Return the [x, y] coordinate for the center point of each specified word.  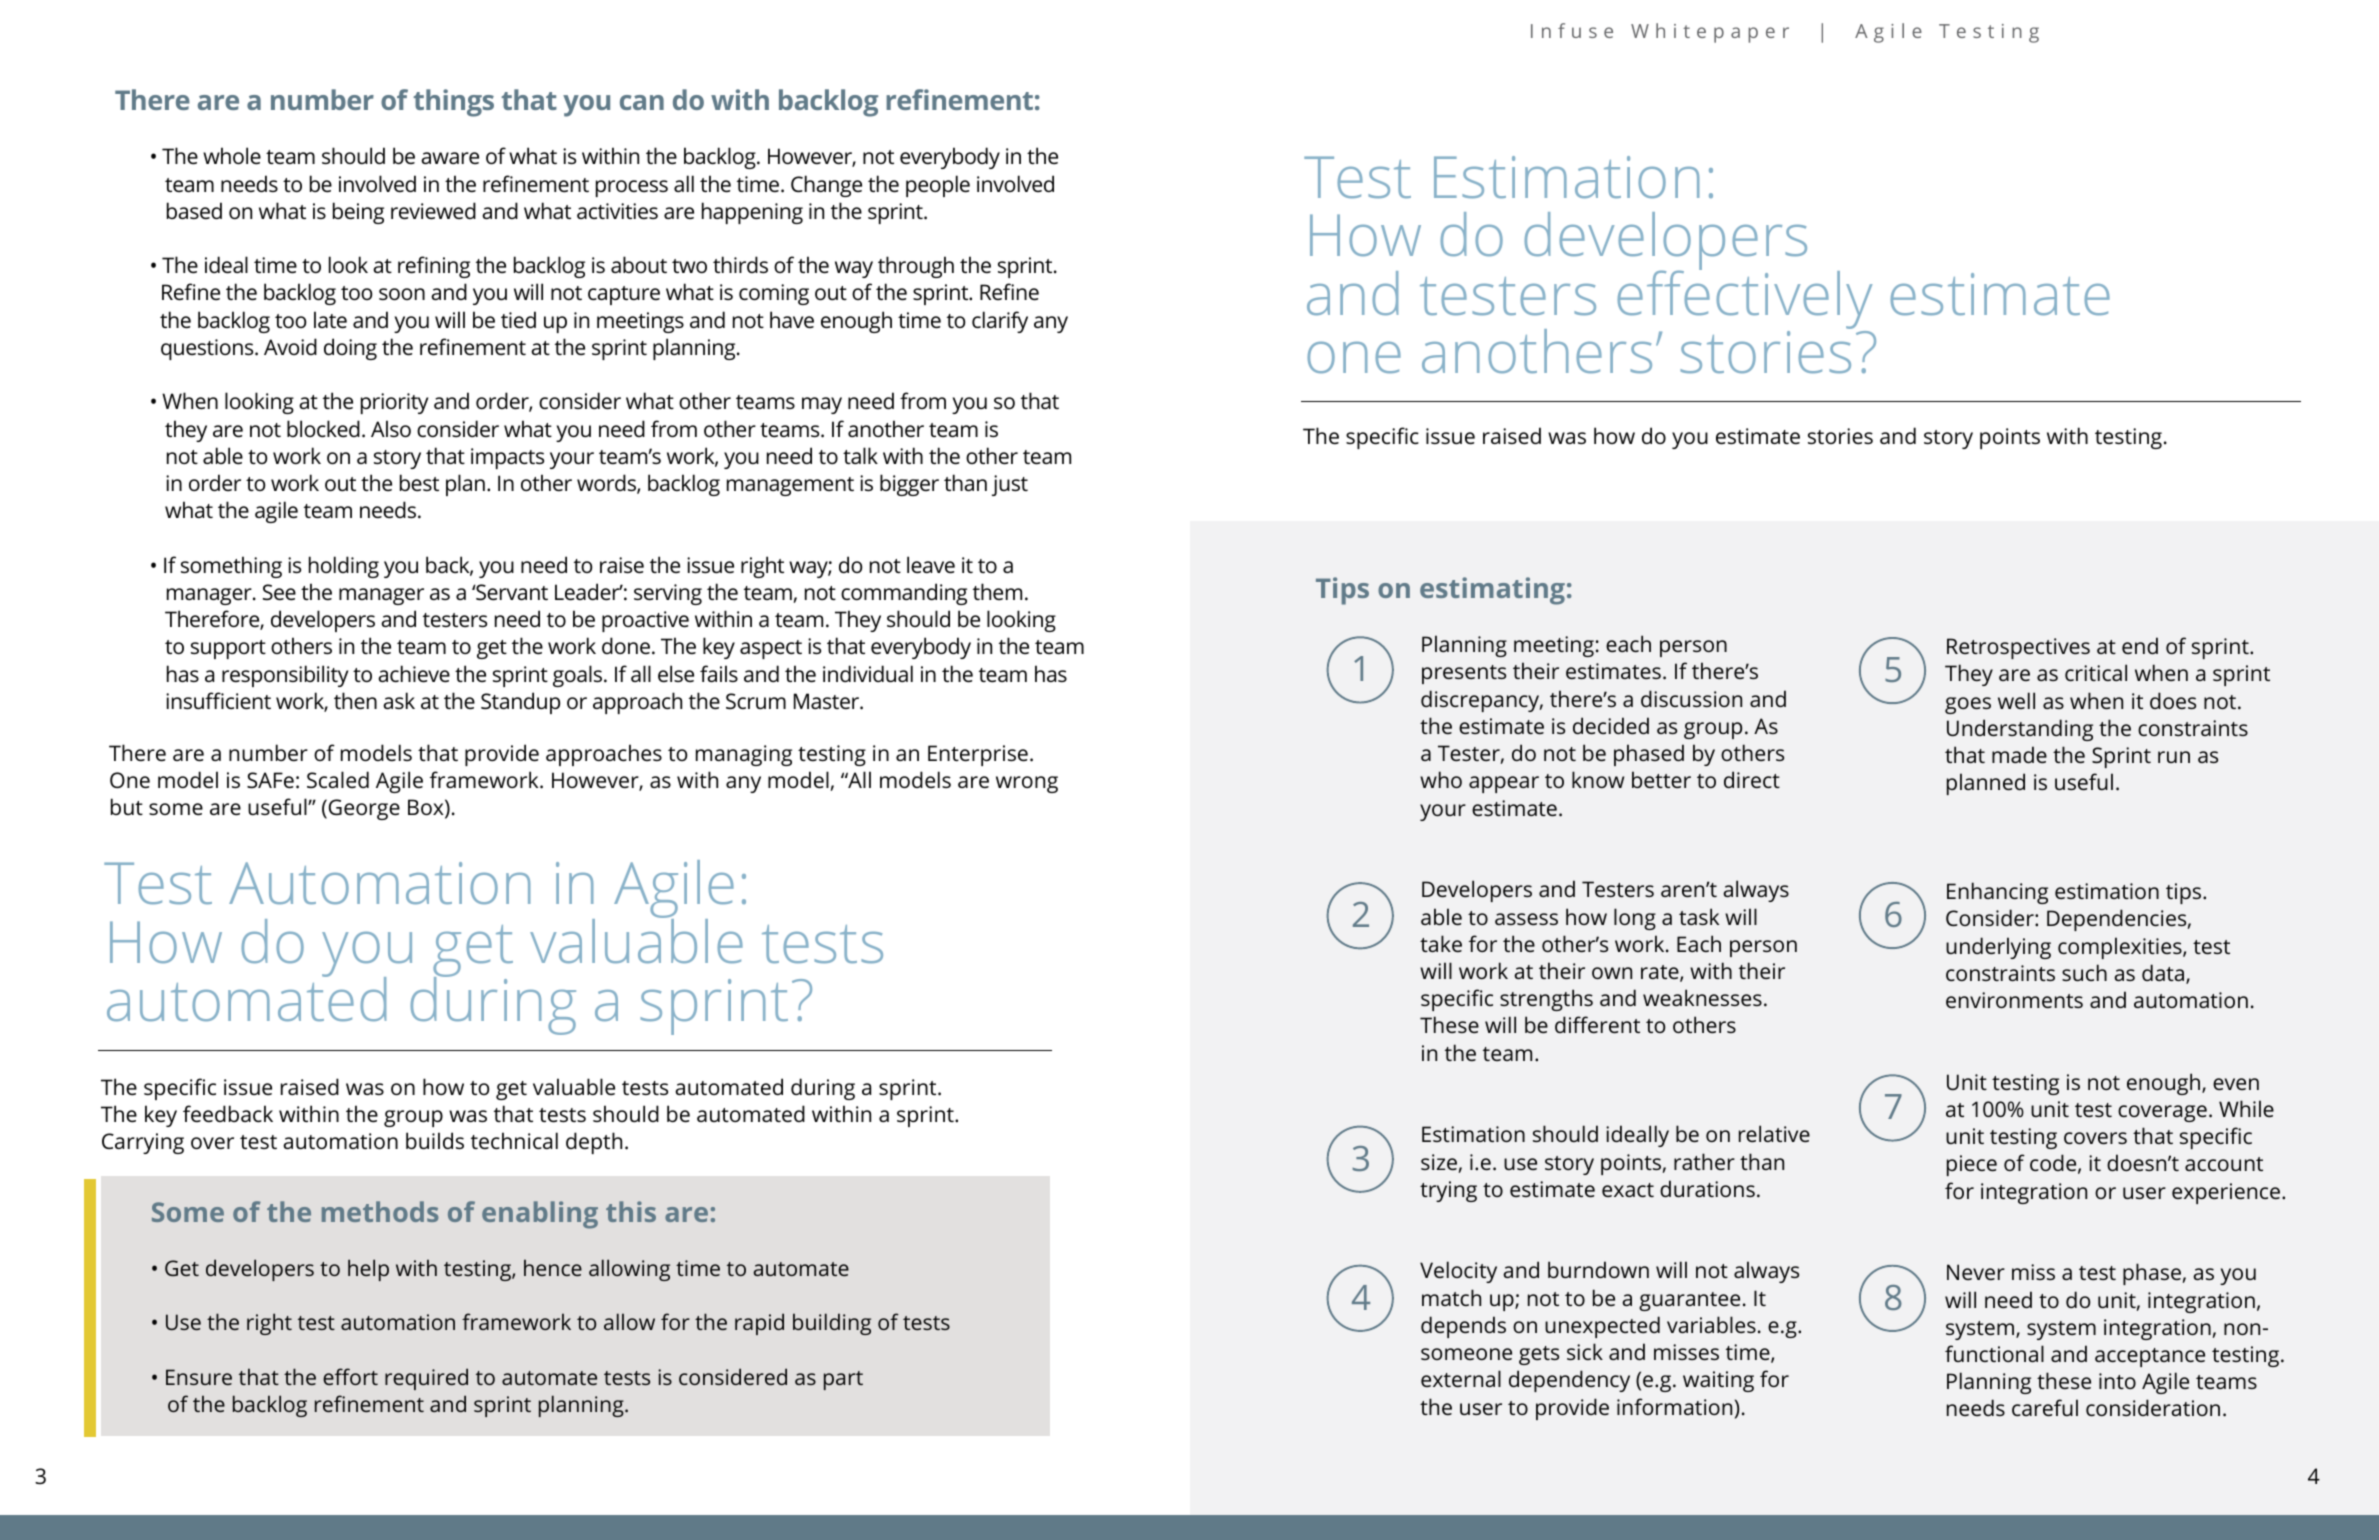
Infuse [1572, 30]
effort [350, 1376]
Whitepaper [1710, 33]
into [2117, 1381]
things [453, 103]
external [1461, 1378]
